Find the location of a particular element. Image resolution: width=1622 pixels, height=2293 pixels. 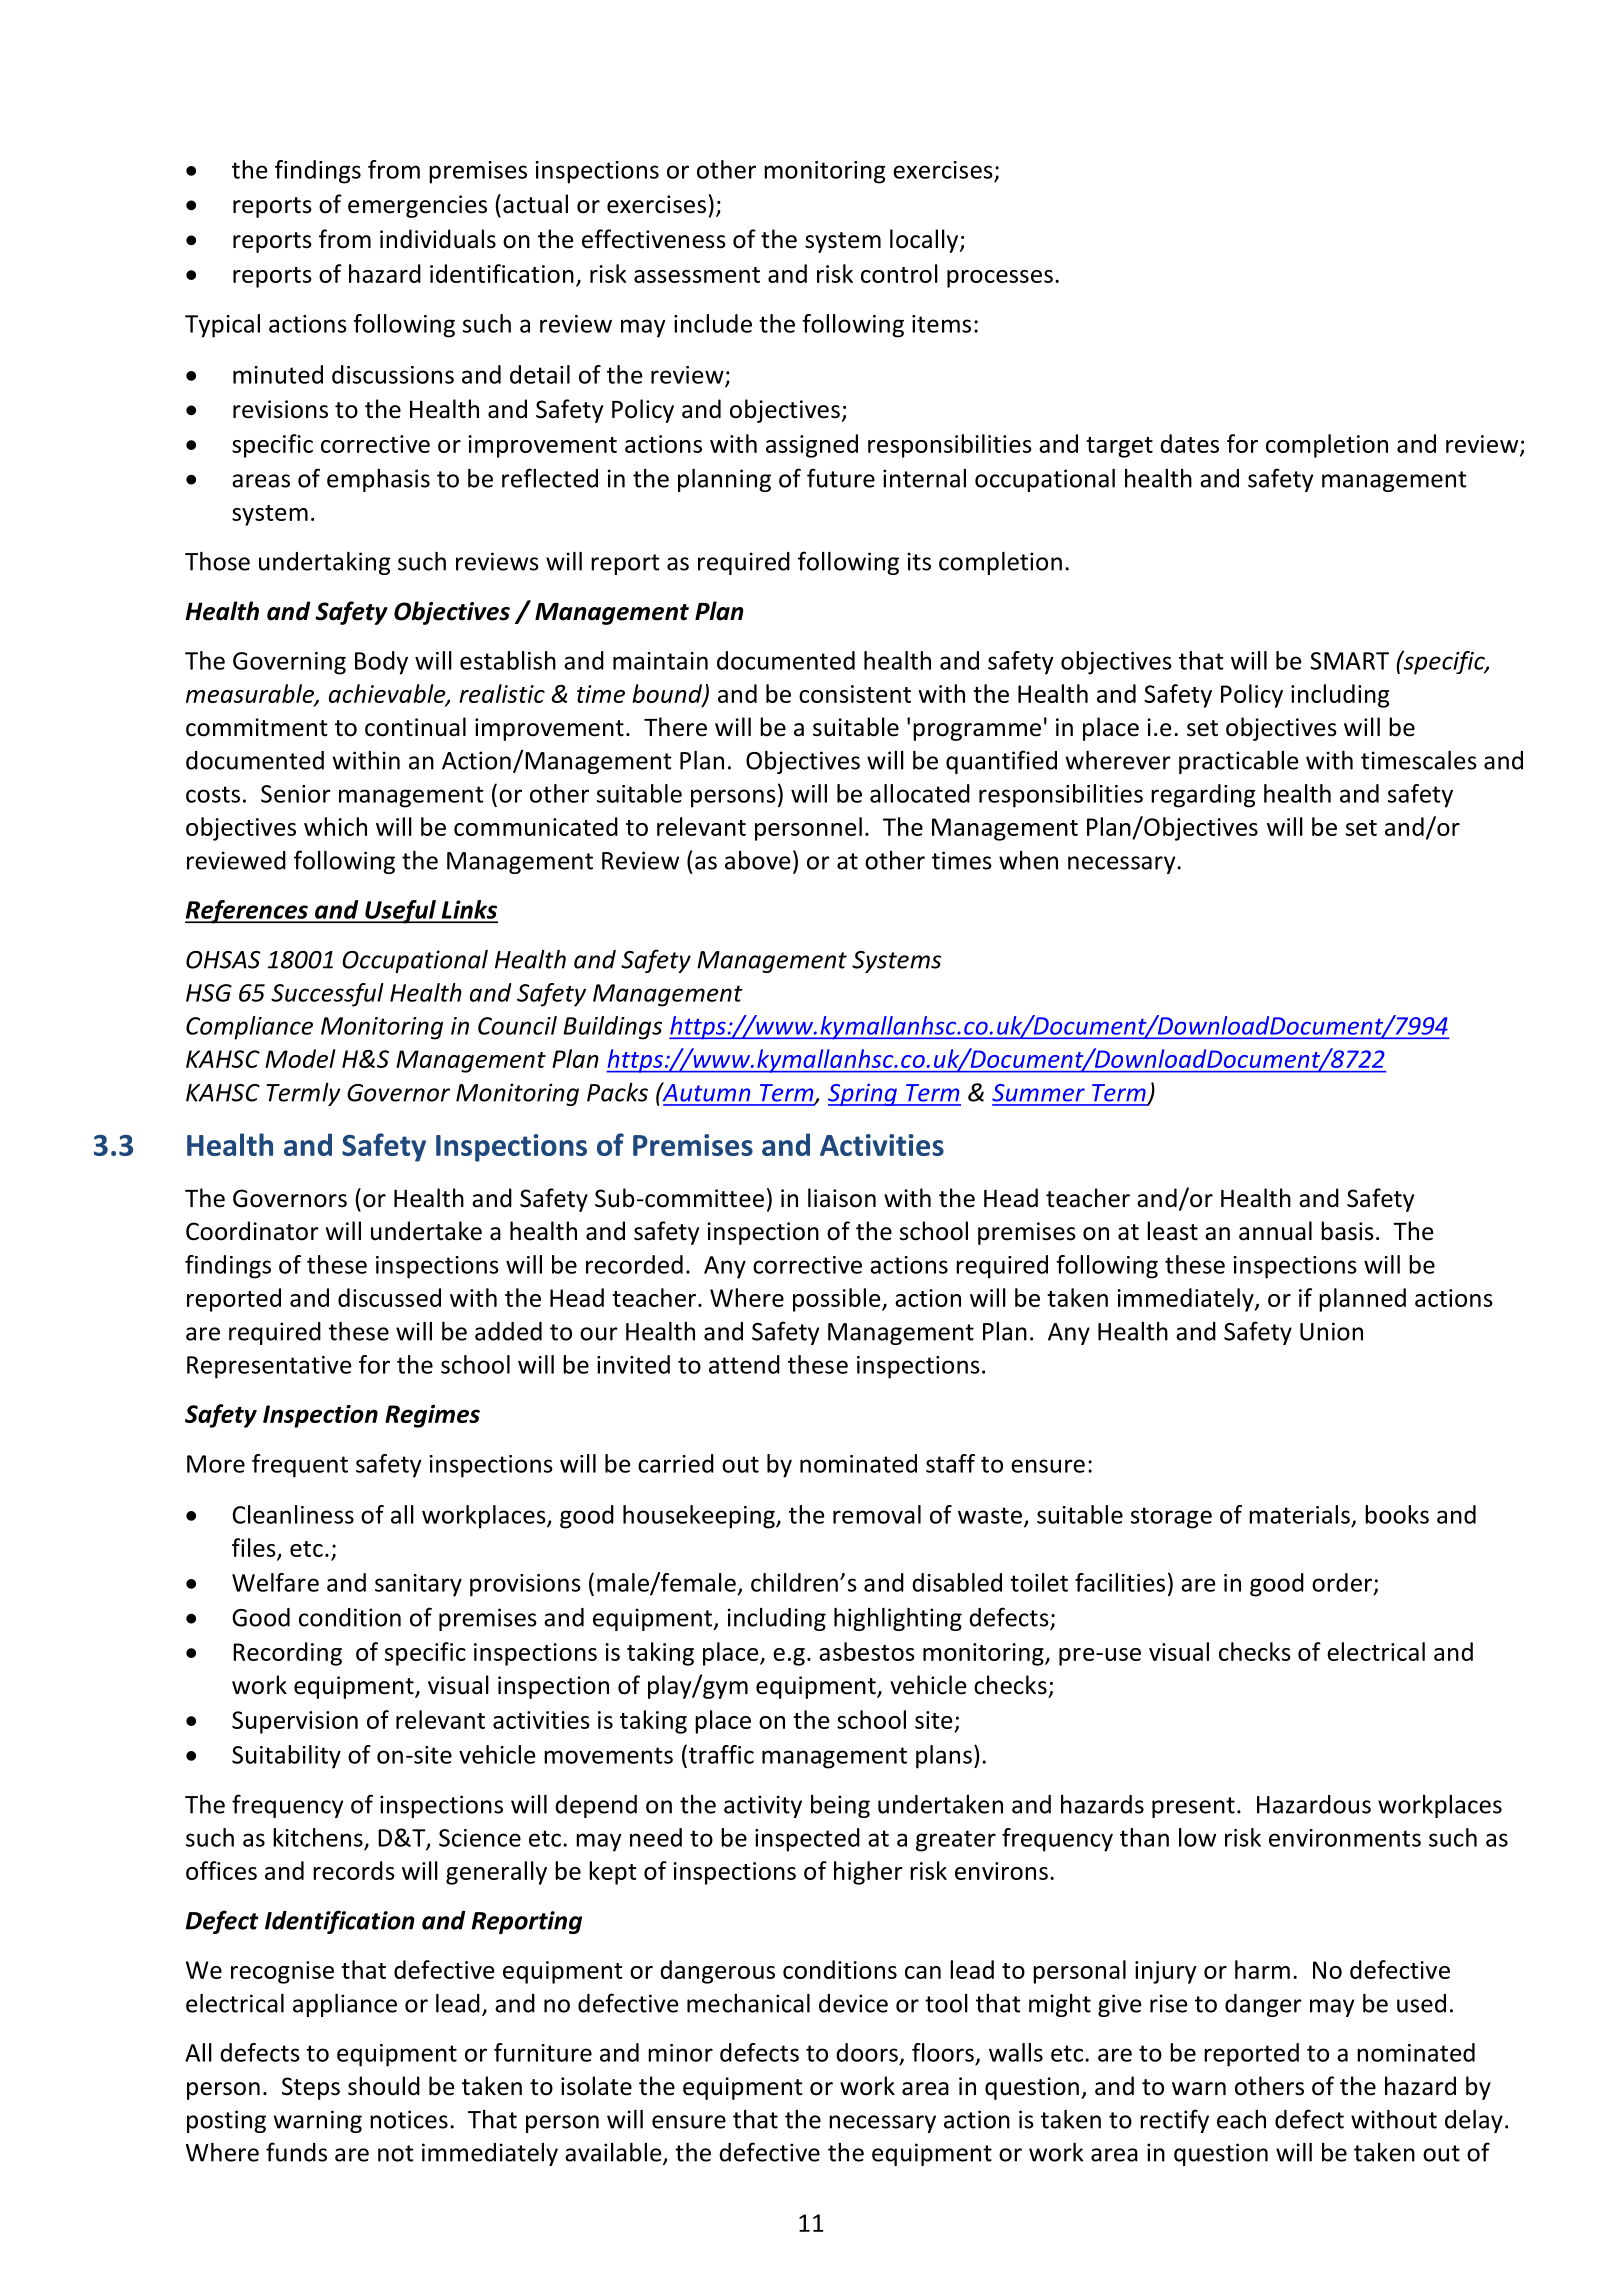

rectify is located at coordinates (1174, 2121).
